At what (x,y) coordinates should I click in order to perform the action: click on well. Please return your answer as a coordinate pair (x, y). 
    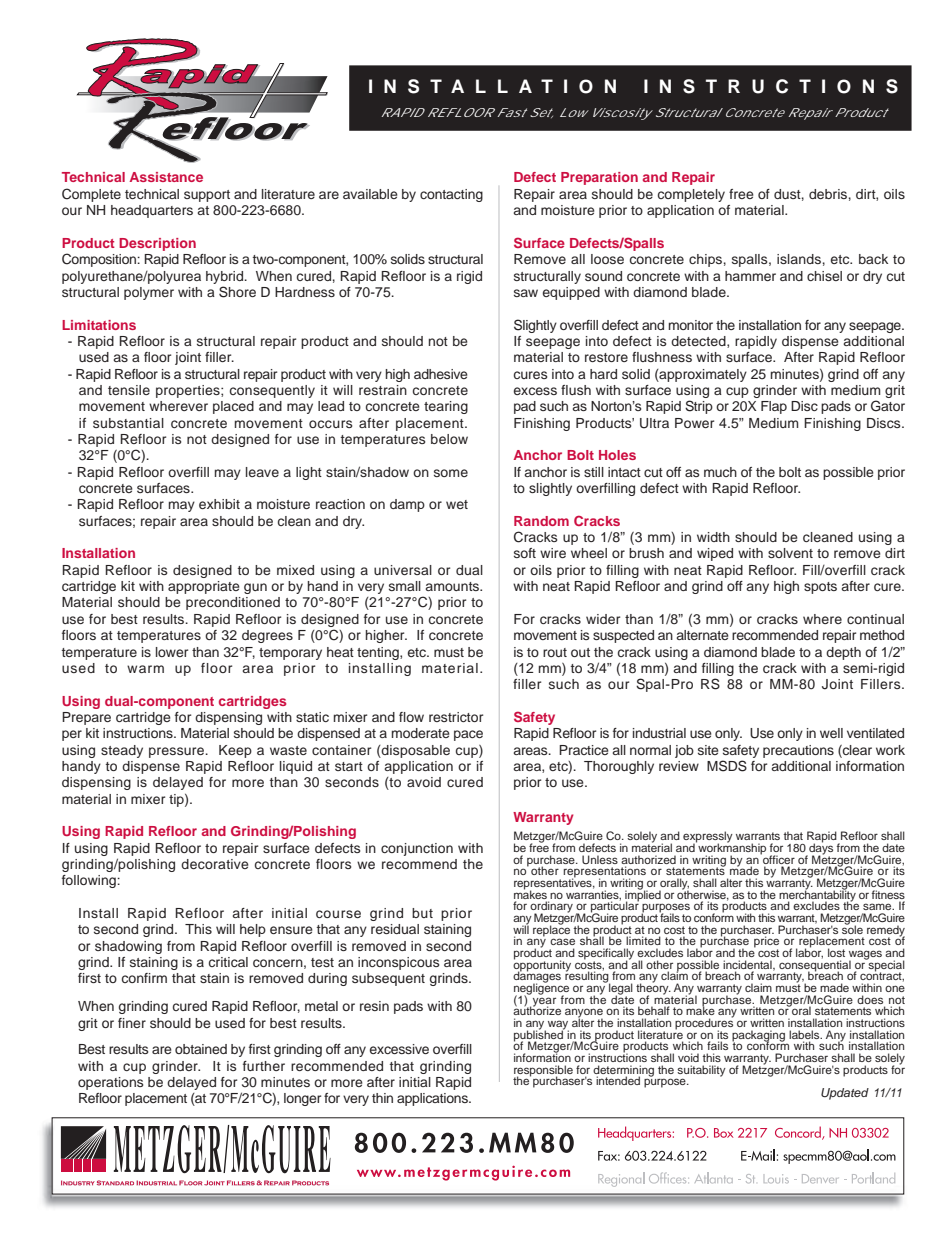
    Looking at the image, I should click on (831, 733).
